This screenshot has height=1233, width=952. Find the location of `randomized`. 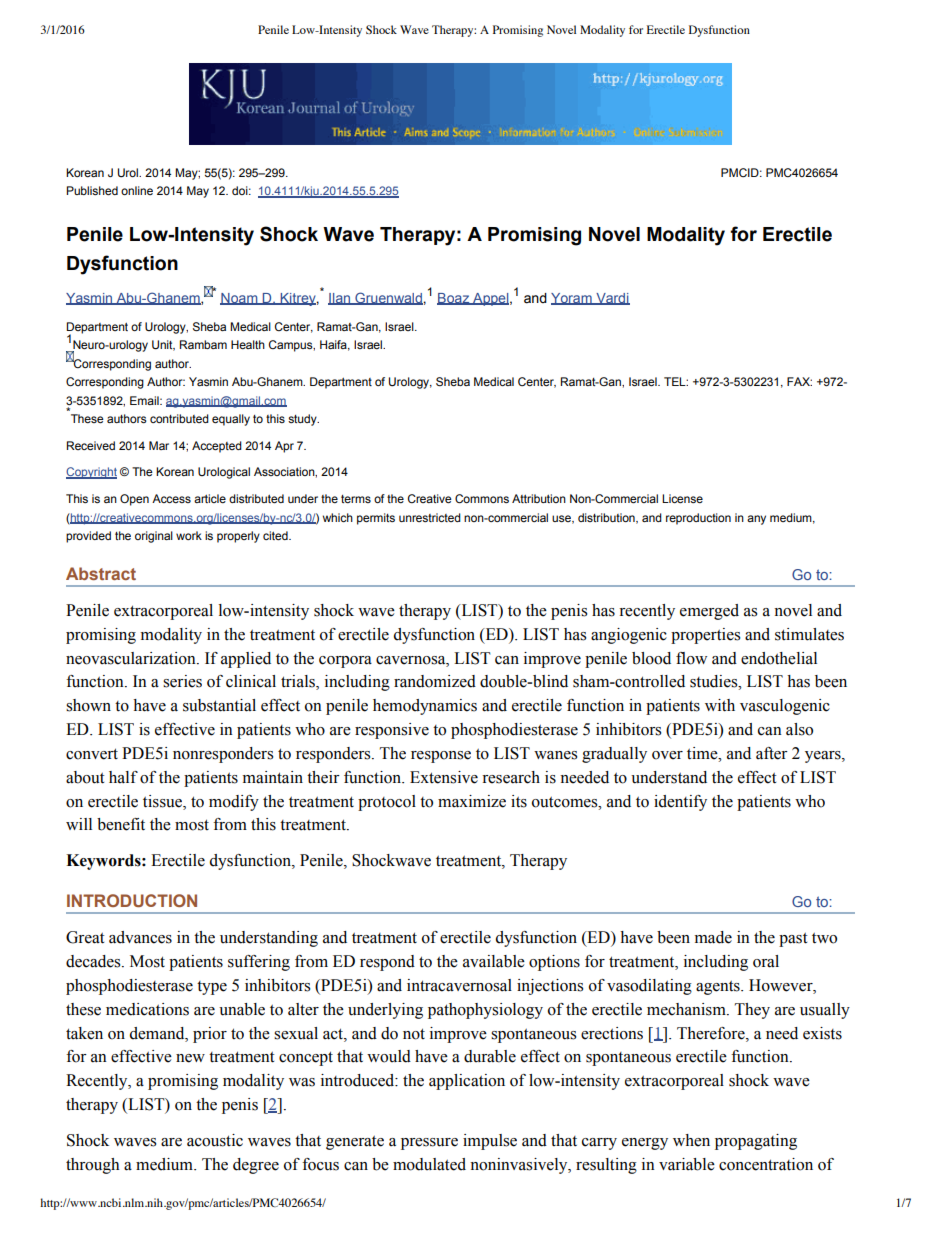

randomized is located at coordinates (435, 681).
